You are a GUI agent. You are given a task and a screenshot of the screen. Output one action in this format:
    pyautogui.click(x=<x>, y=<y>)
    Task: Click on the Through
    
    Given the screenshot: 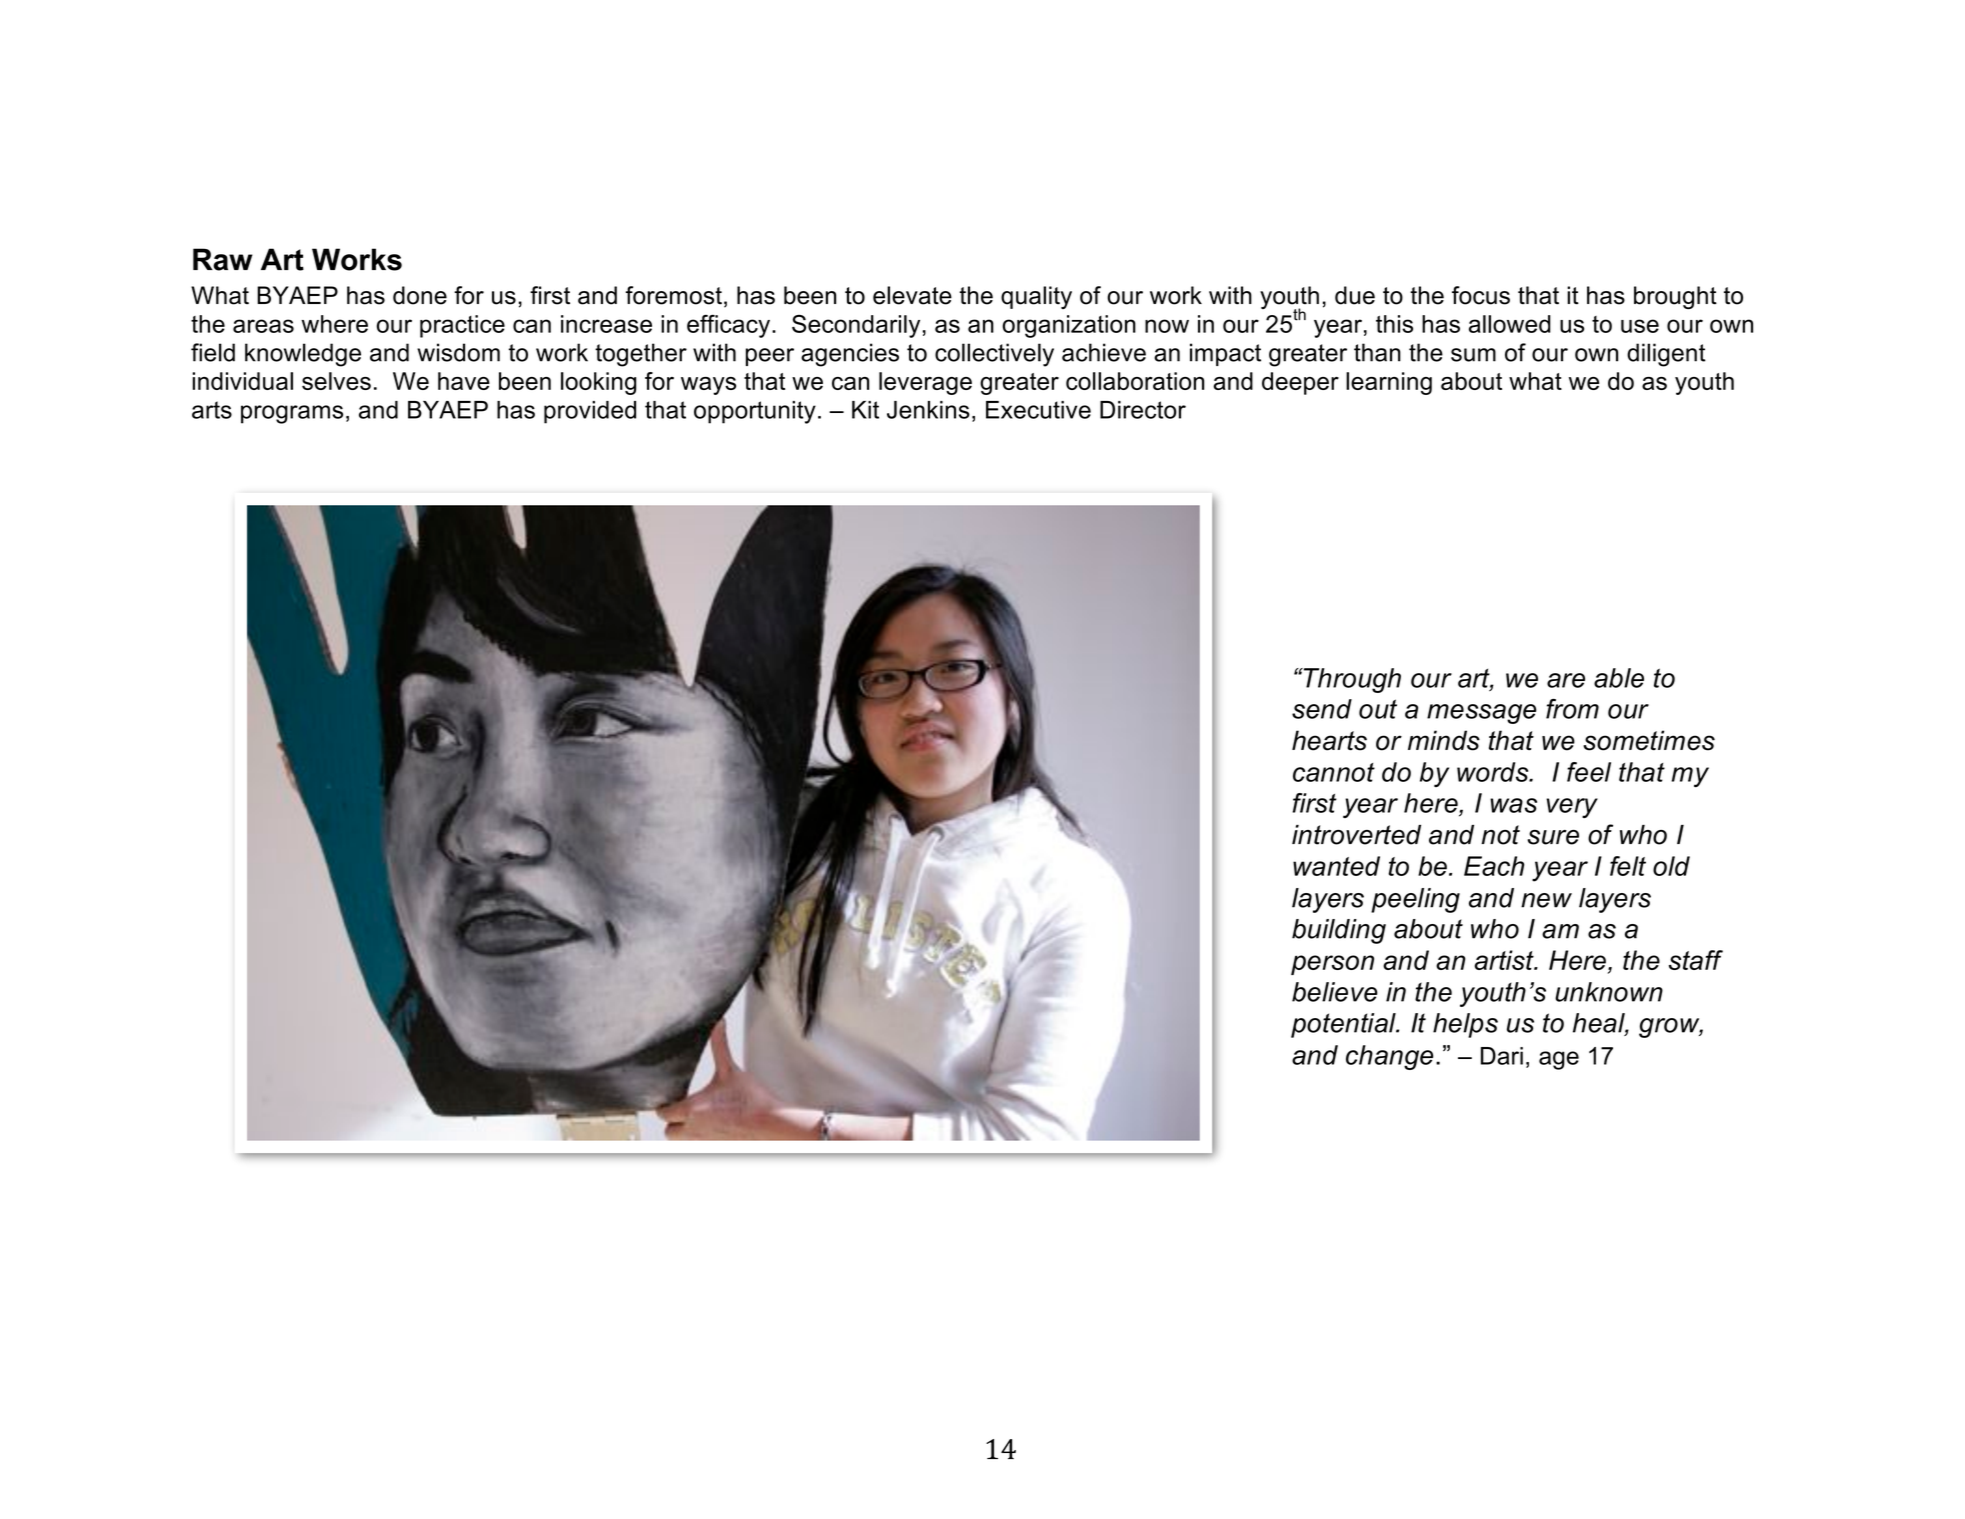 What is the action you would take?
    pyautogui.click(x=1351, y=680)
